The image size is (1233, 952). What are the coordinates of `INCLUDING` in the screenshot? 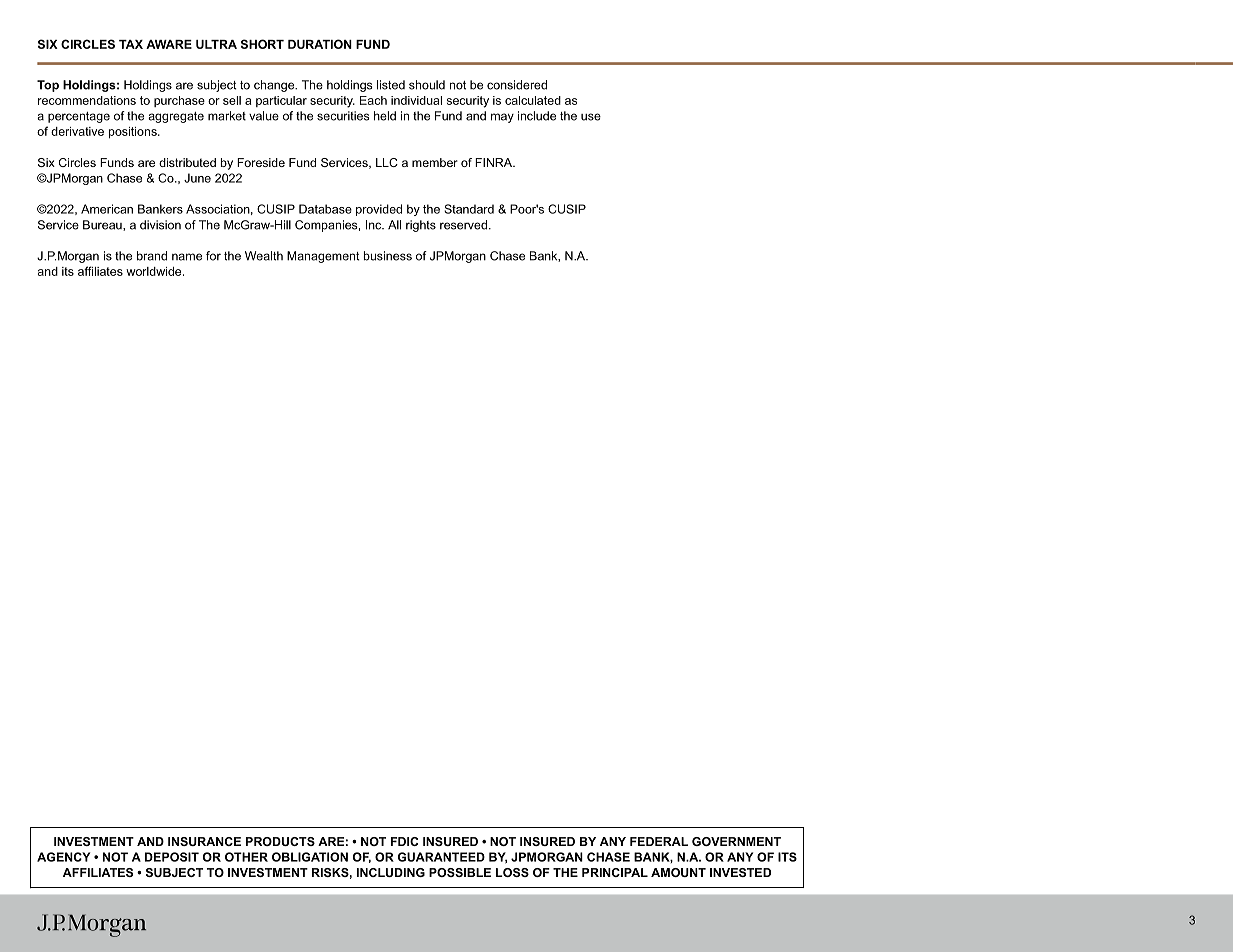 It's located at (391, 872).
